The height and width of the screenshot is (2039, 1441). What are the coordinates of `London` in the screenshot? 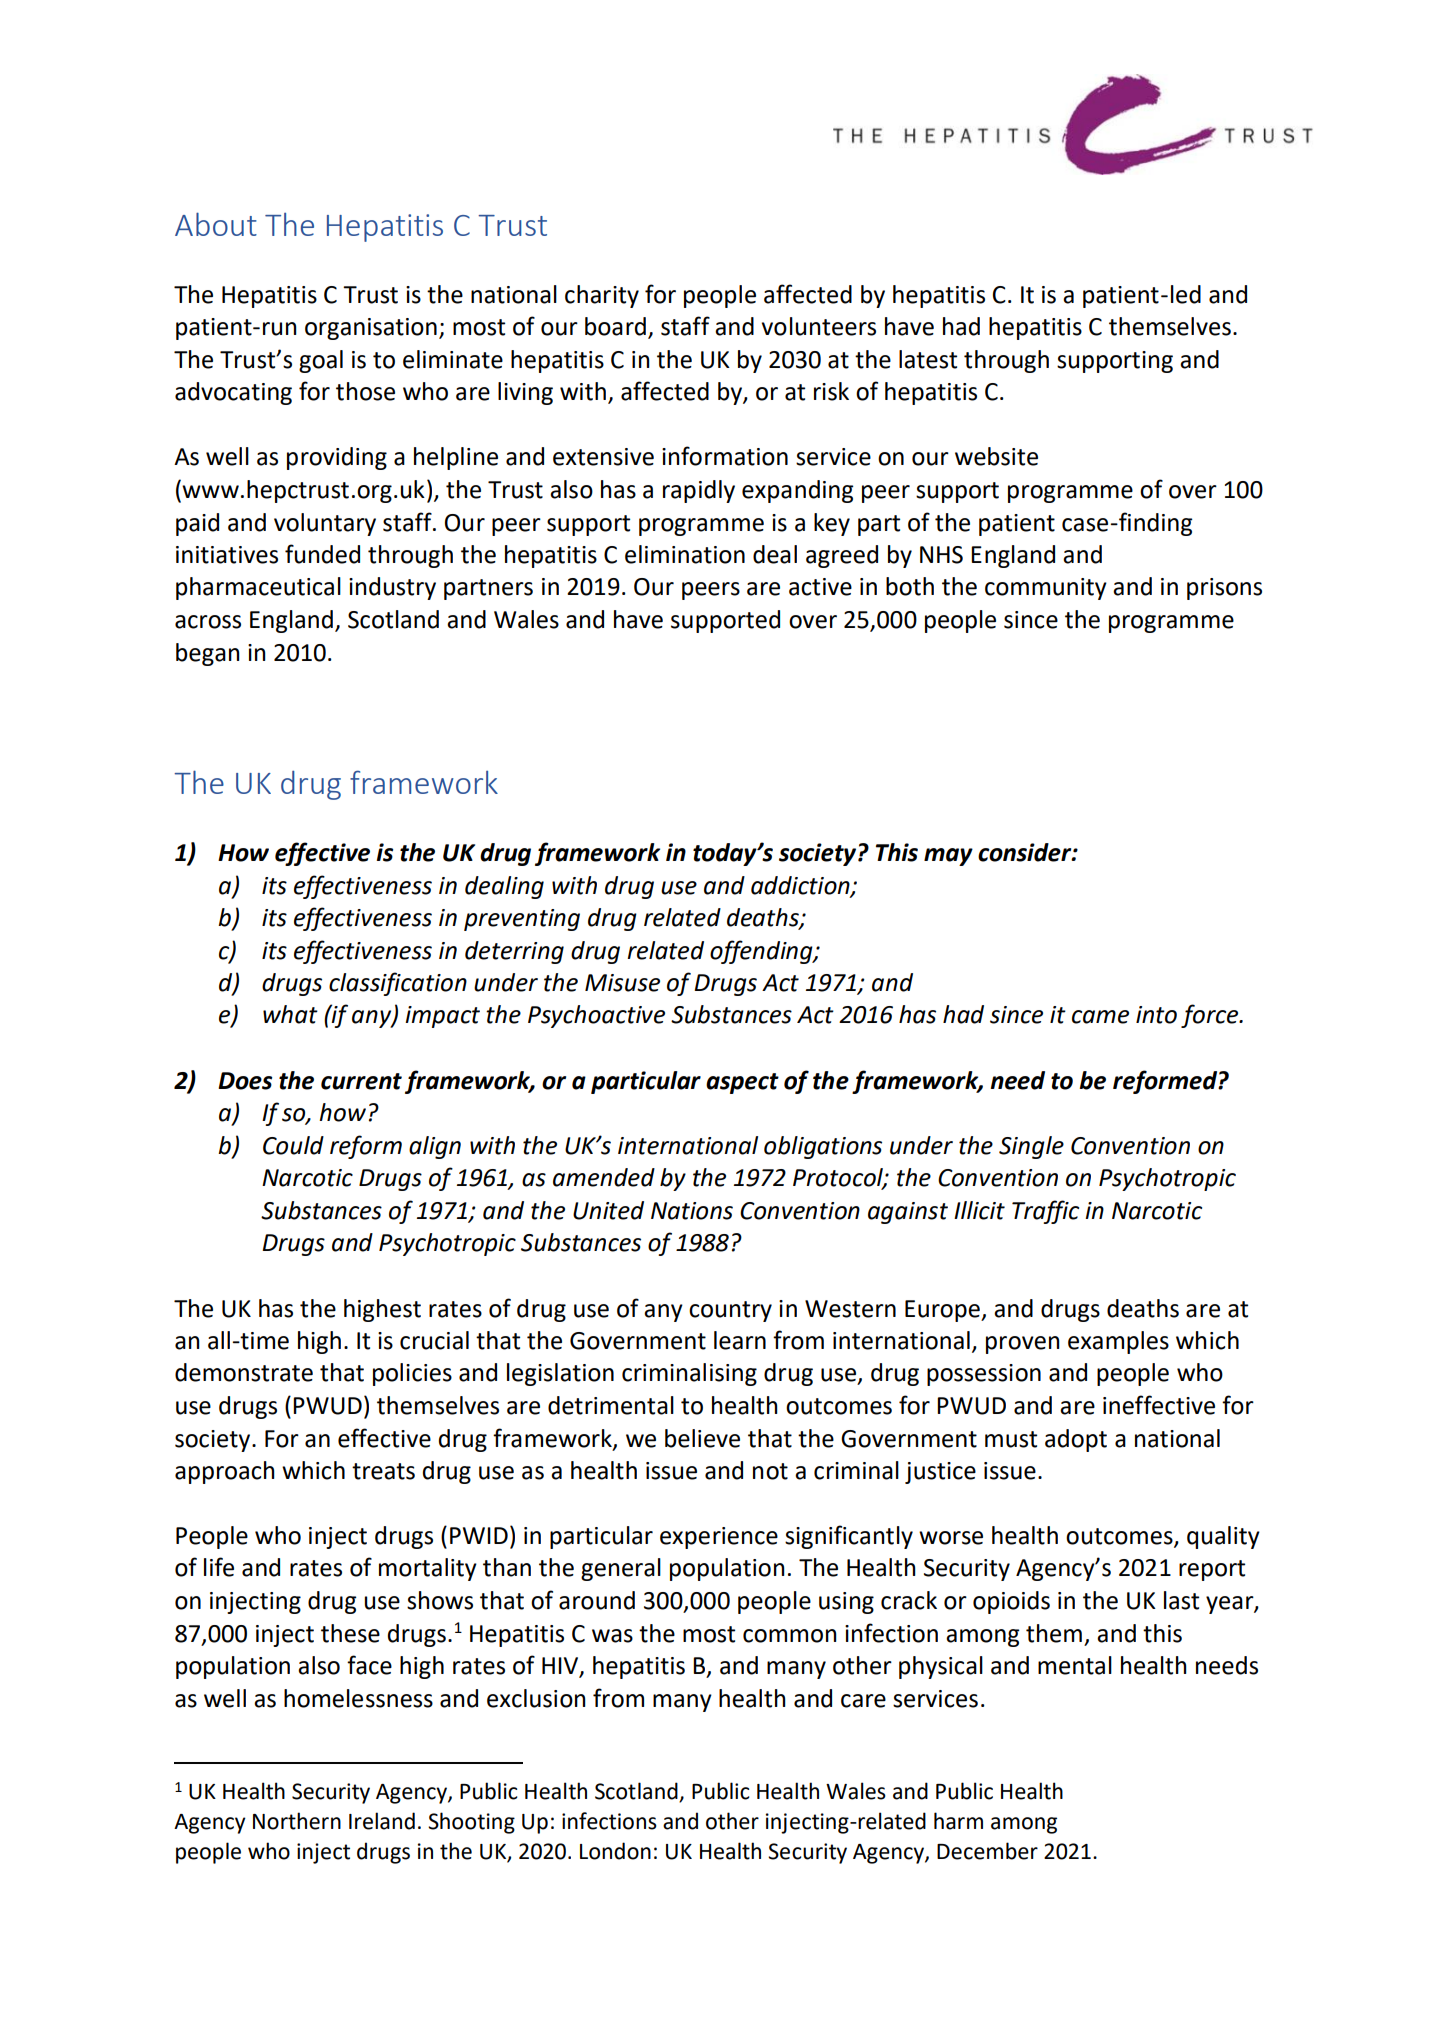 It's located at (615, 1851).
